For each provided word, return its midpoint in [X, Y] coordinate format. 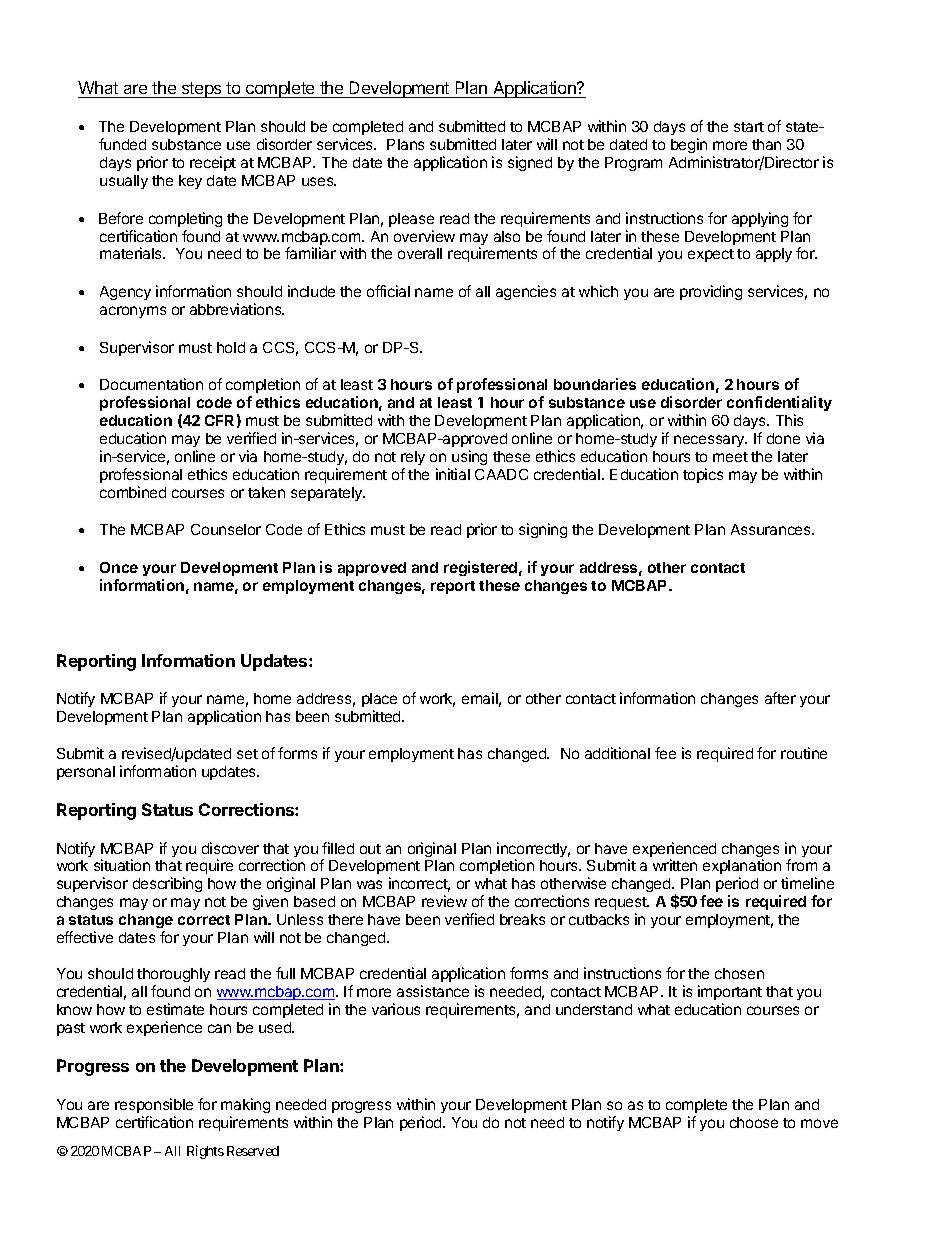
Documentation [151, 384]
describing [167, 884]
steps [201, 90]
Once [119, 567]
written [675, 865]
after [780, 698]
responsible [154, 1105]
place [379, 700]
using [469, 457]
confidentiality [779, 403]
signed [530, 163]
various [396, 1009]
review [444, 901]
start [749, 127]
